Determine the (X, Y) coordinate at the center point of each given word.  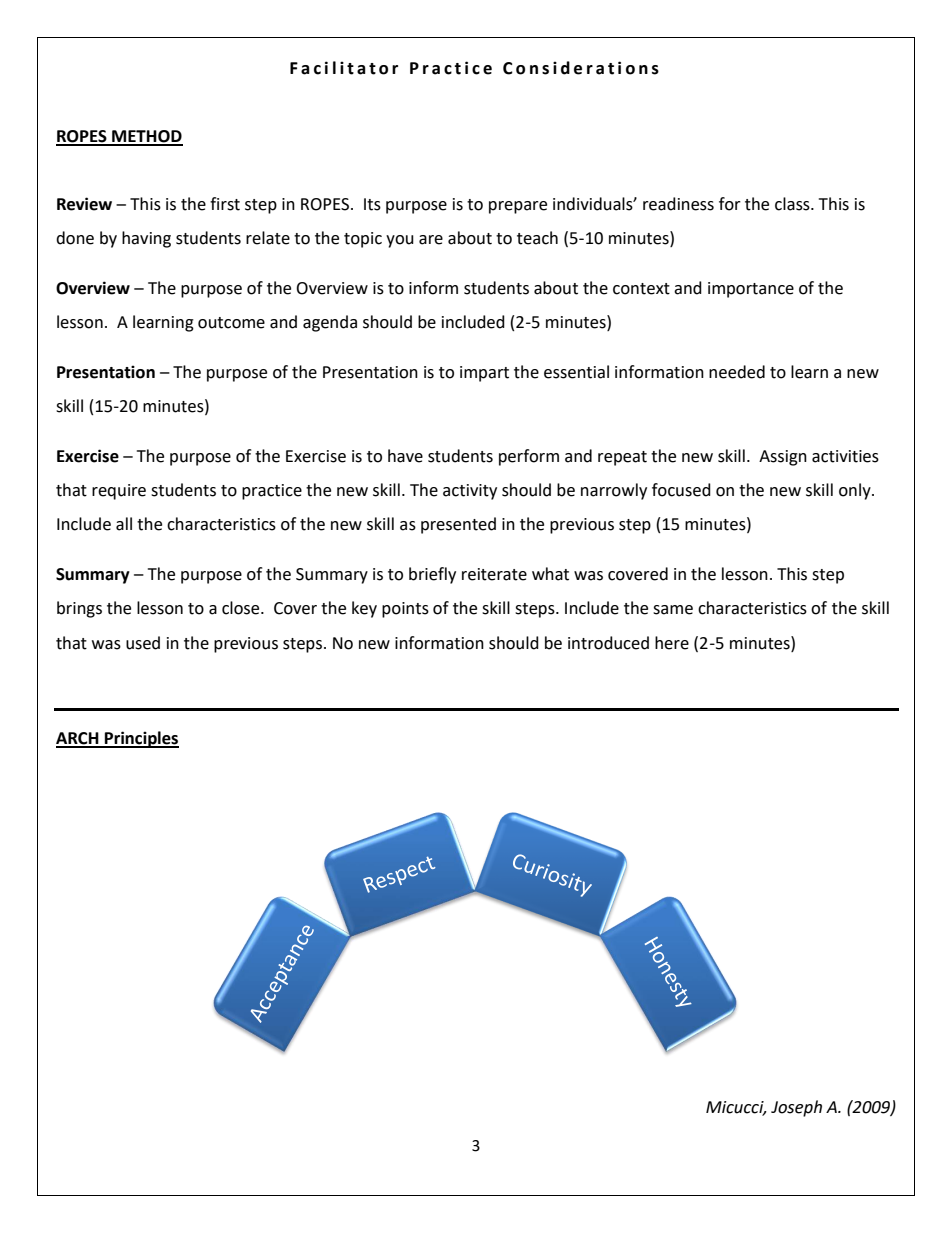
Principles (141, 739)
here (672, 643)
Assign (783, 458)
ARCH (78, 739)
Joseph (796, 1108)
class (793, 204)
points (405, 610)
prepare (518, 207)
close (242, 608)
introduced (608, 643)
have (405, 456)
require (119, 492)
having (146, 239)
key (364, 609)
